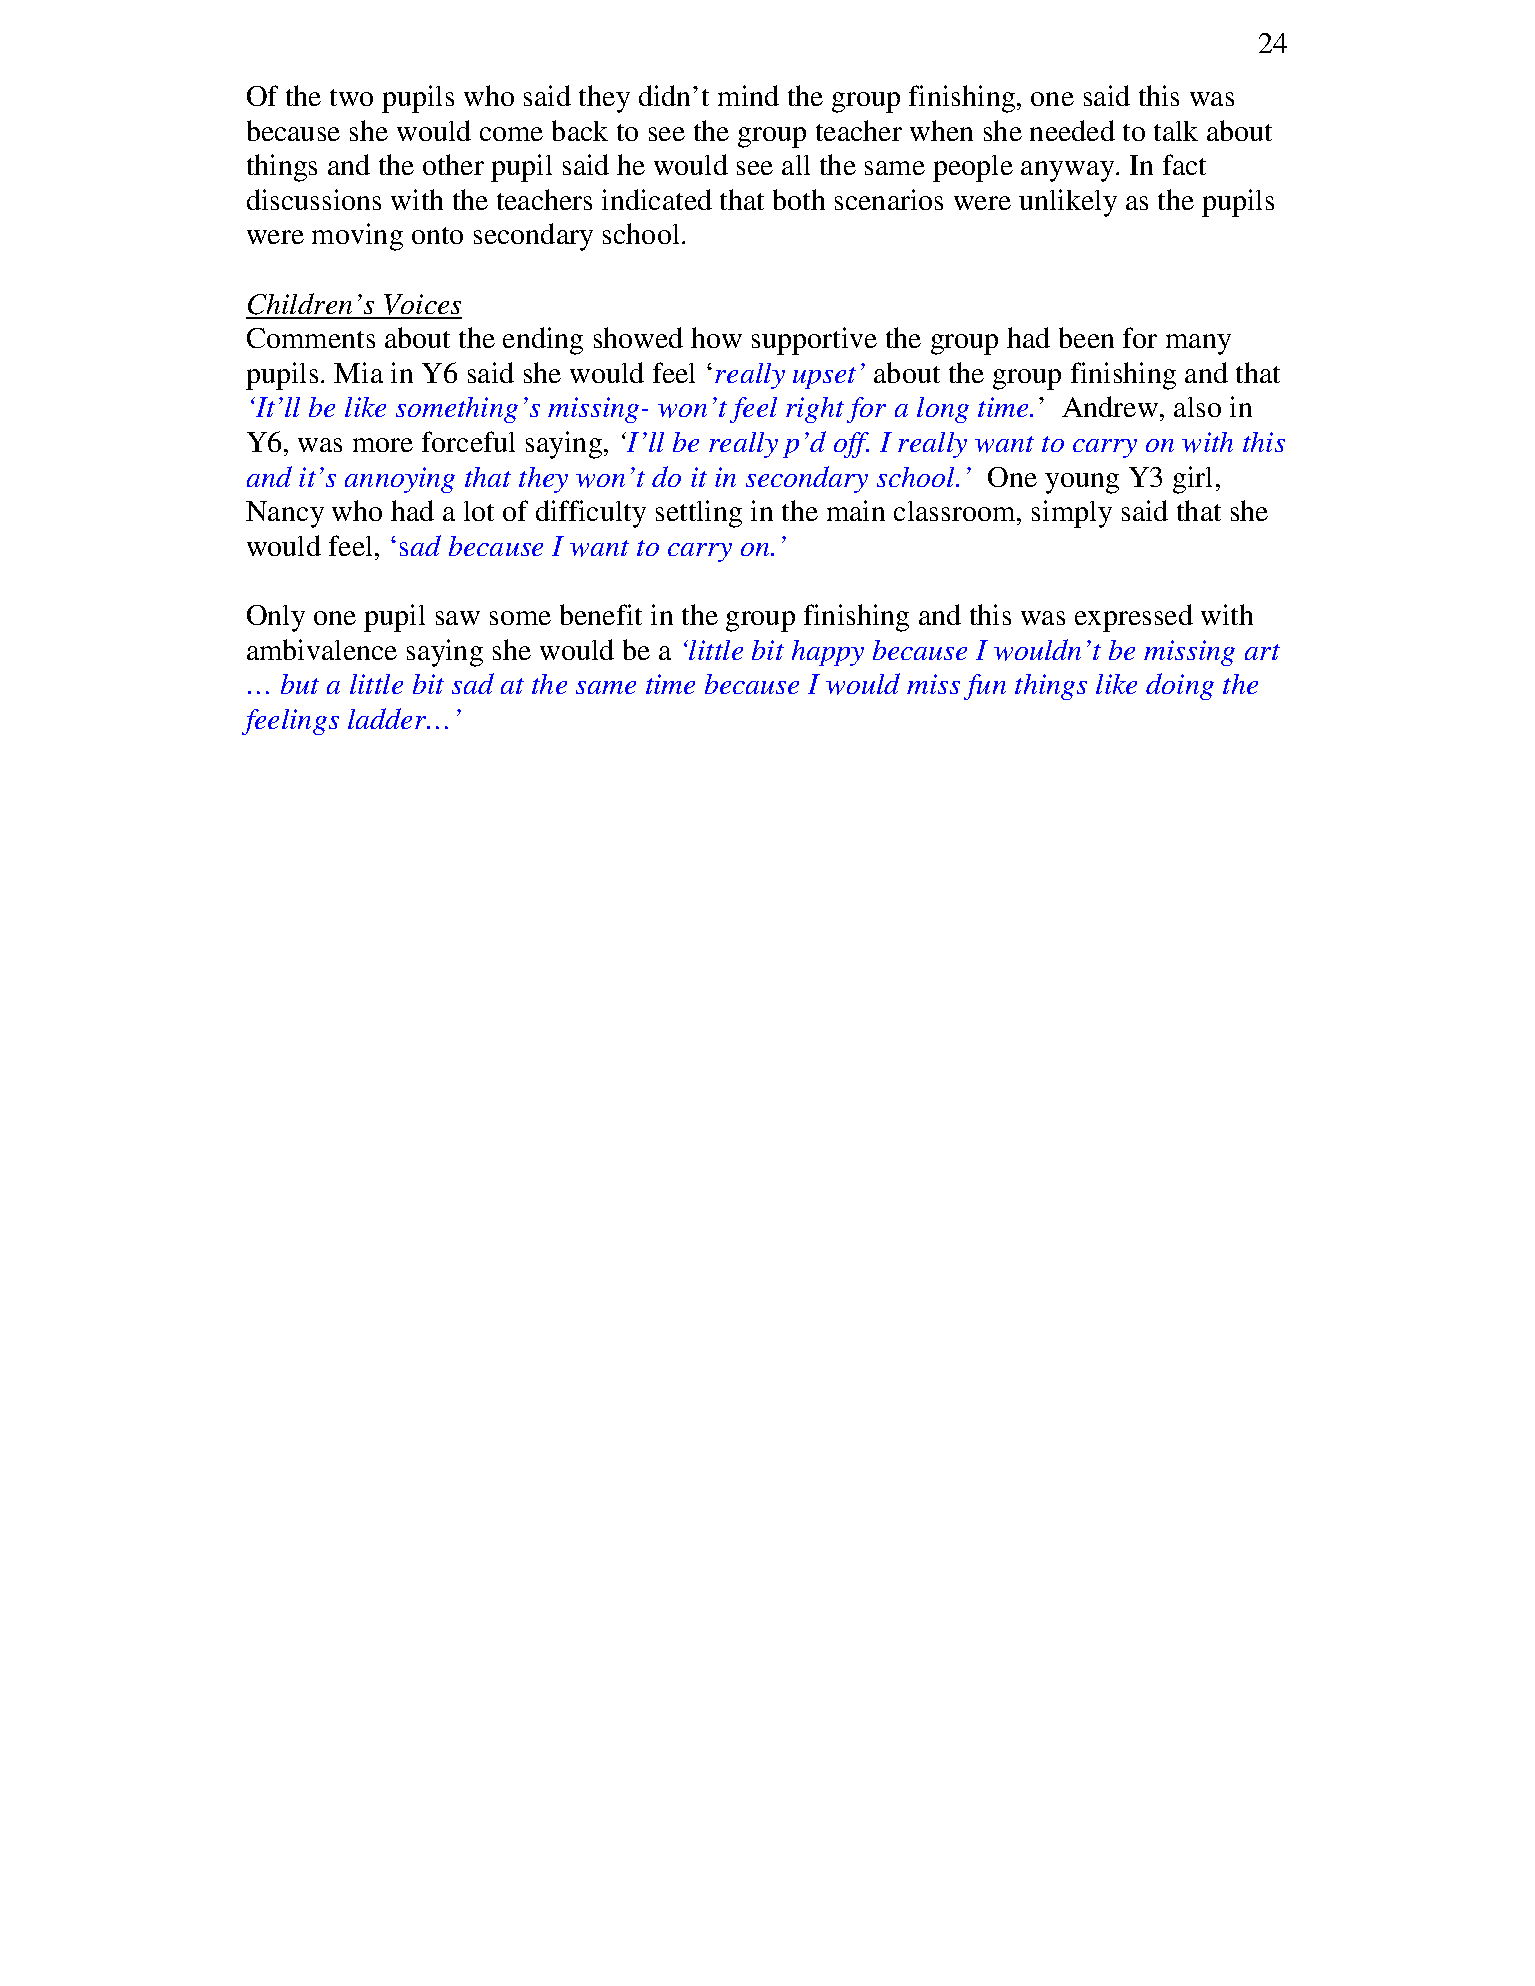 This screenshot has height=1986, width=1535. What do you see at coordinates (815, 410) in the screenshot?
I see `right` at bounding box center [815, 410].
